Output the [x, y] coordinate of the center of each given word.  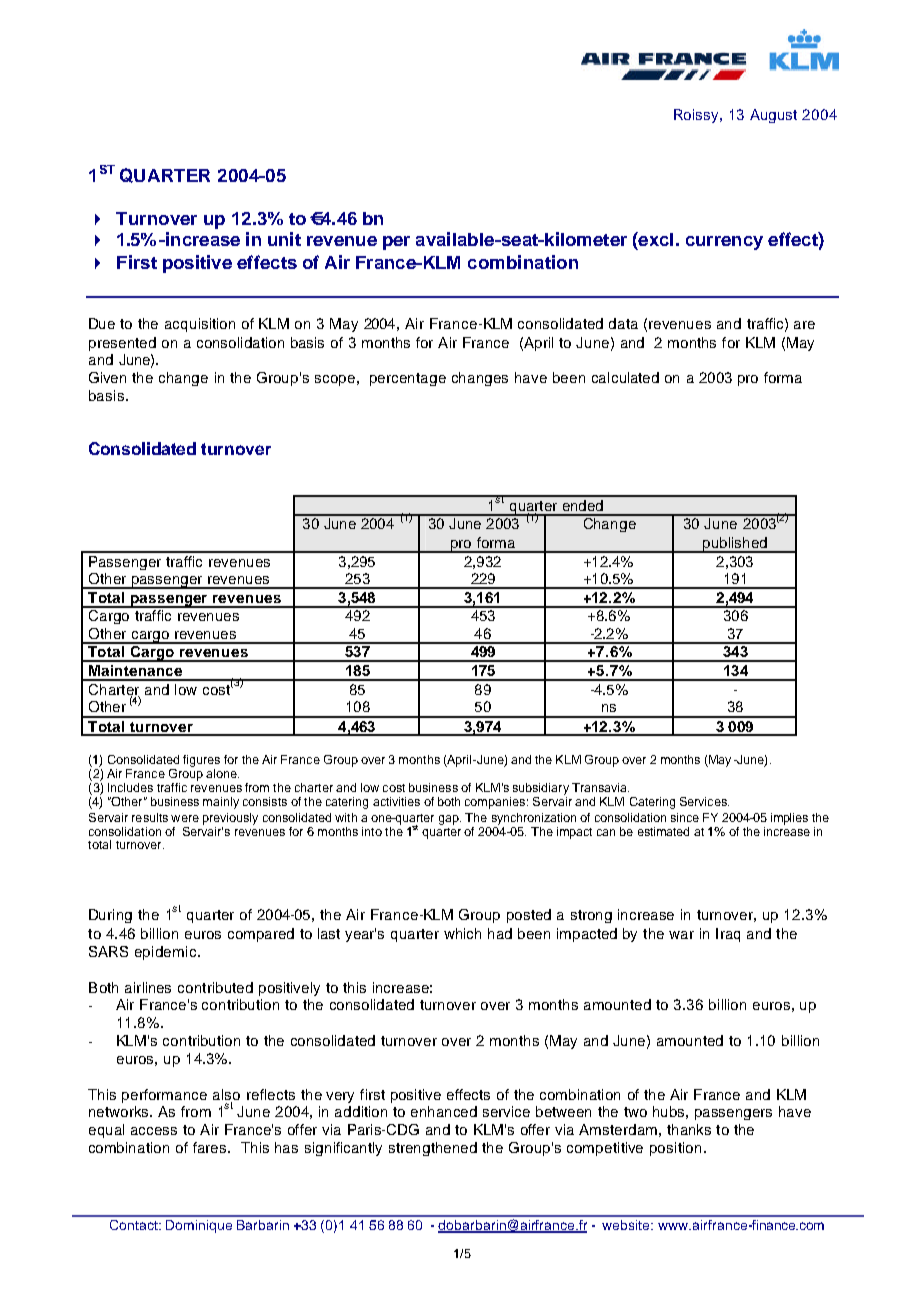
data [623, 323]
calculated [625, 377]
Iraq [728, 935]
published [735, 545]
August [773, 116]
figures [201, 762]
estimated [663, 831]
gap [450, 820]
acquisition [200, 325]
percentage [408, 379]
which [462, 933]
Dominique [199, 1226]
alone [222, 773]
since [685, 817]
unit [284, 239]
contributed [215, 987]
